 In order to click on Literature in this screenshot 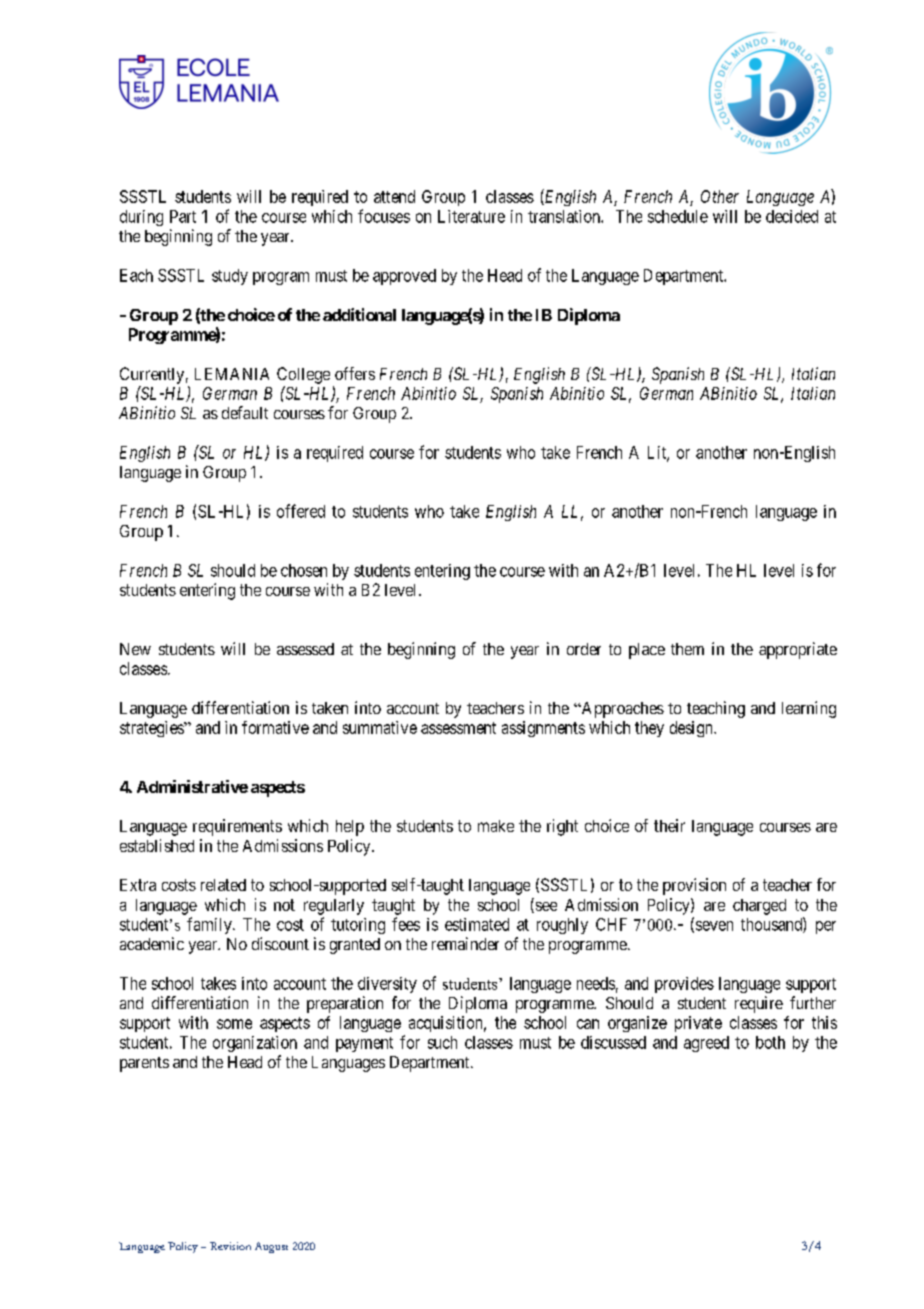, I will do `click(471, 216)`.
